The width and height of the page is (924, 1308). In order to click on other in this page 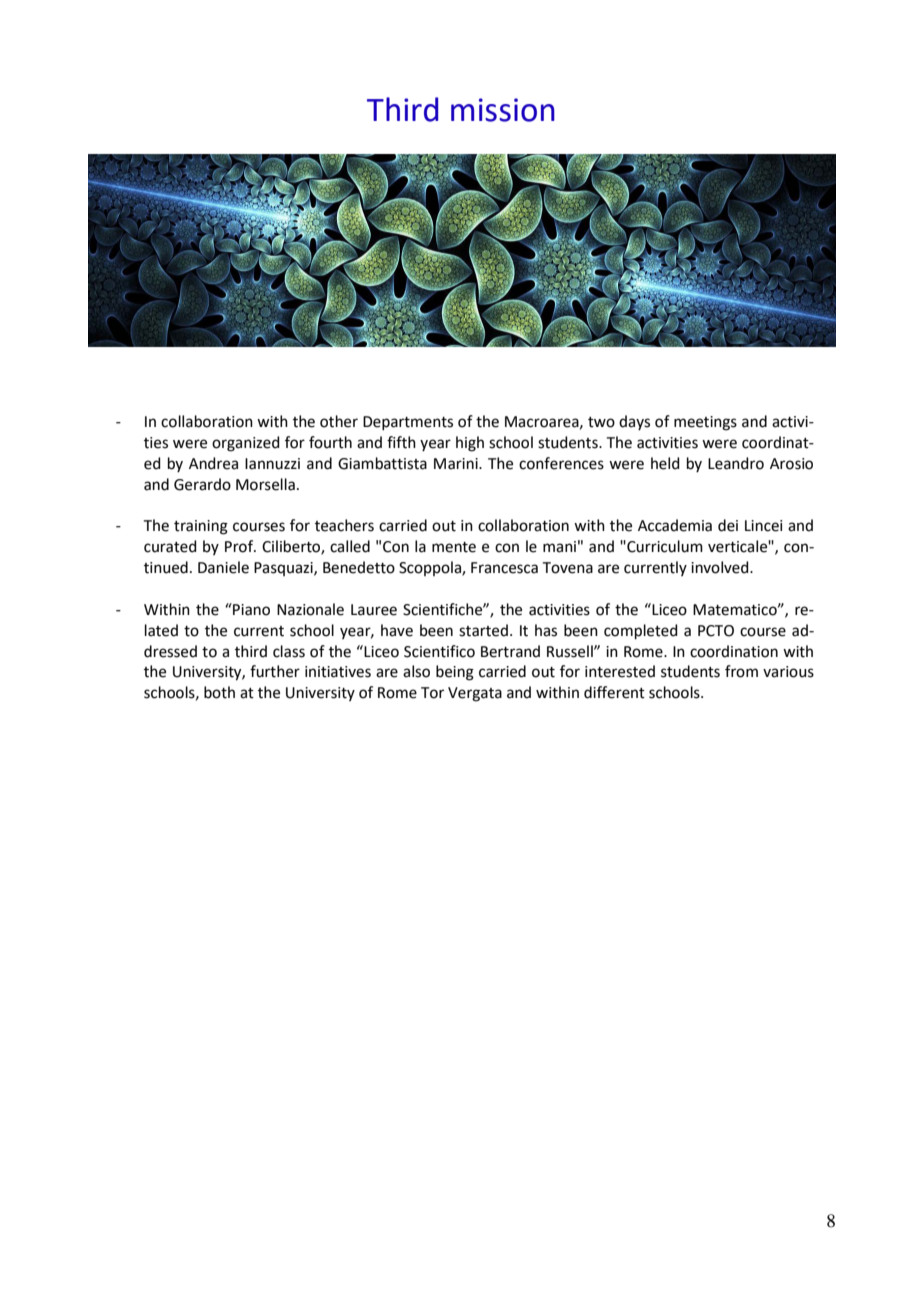, I will do `click(339, 421)`.
